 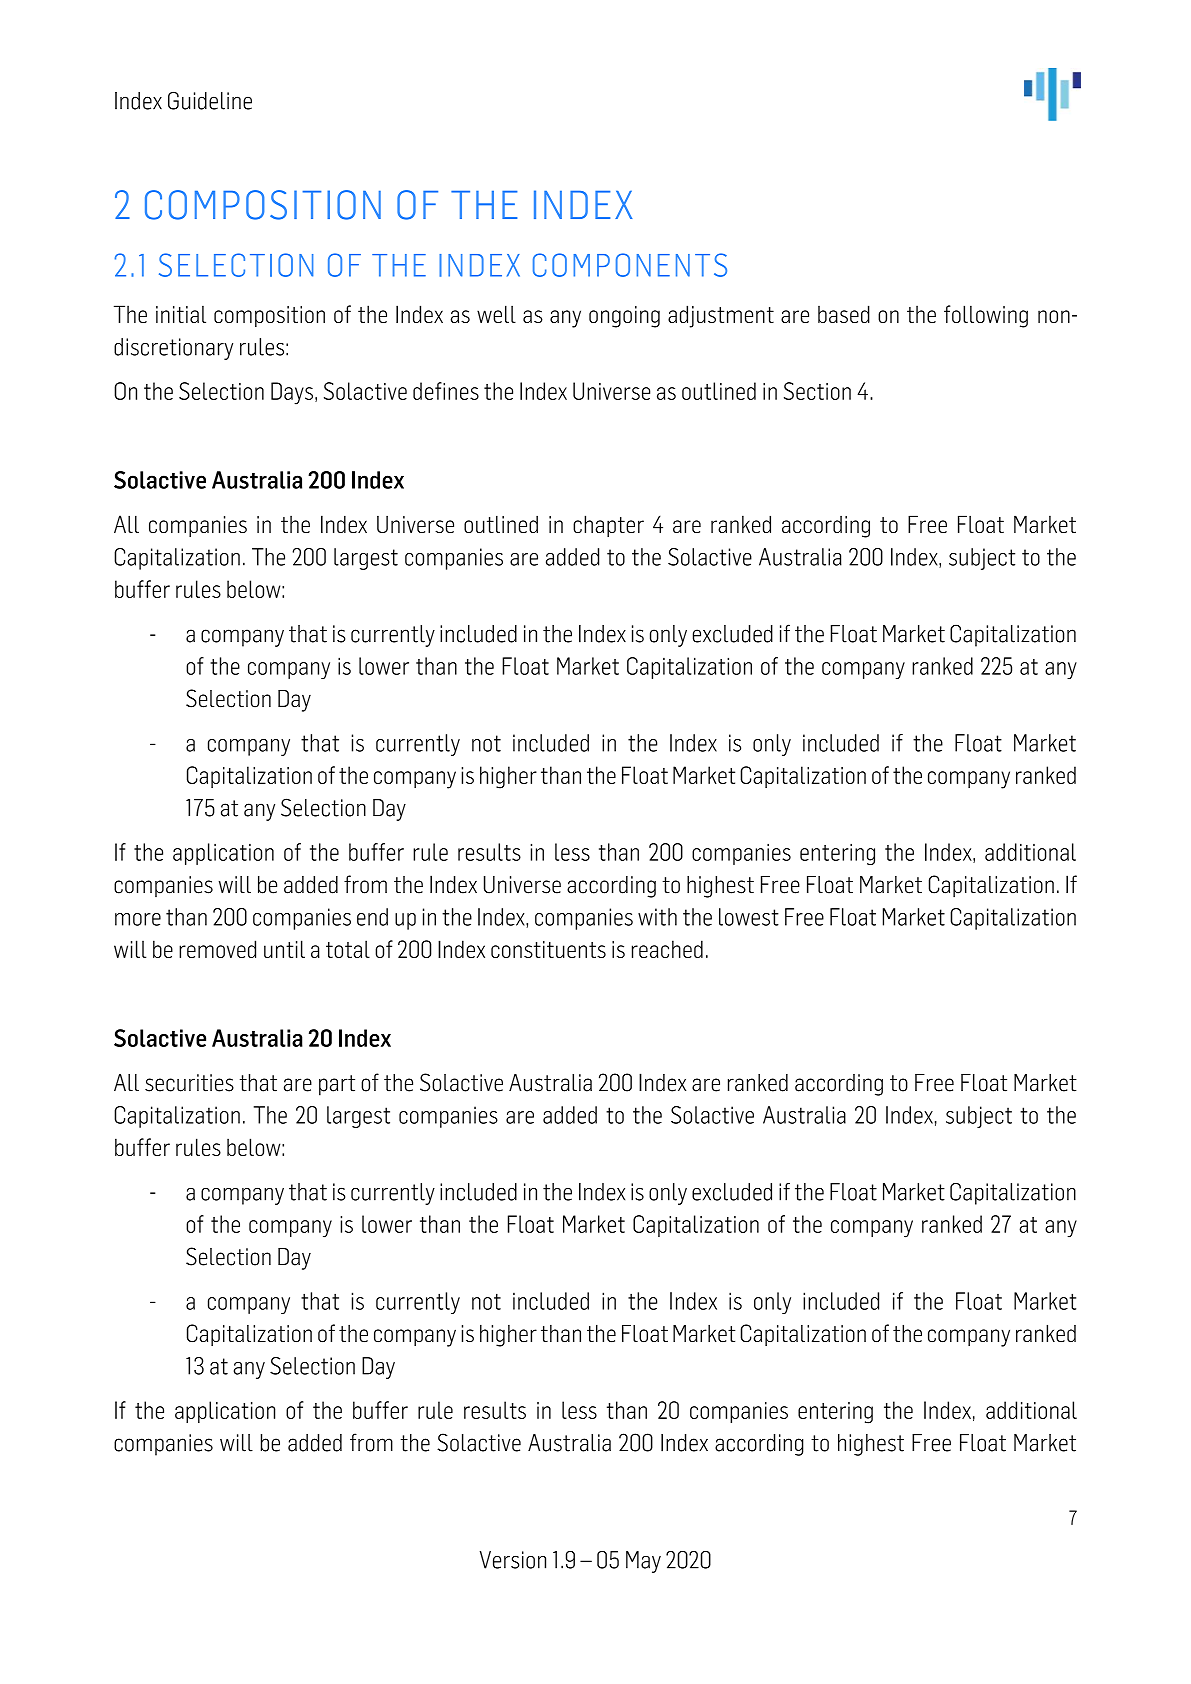 I want to click on COMPONENTS, so click(x=630, y=265).
